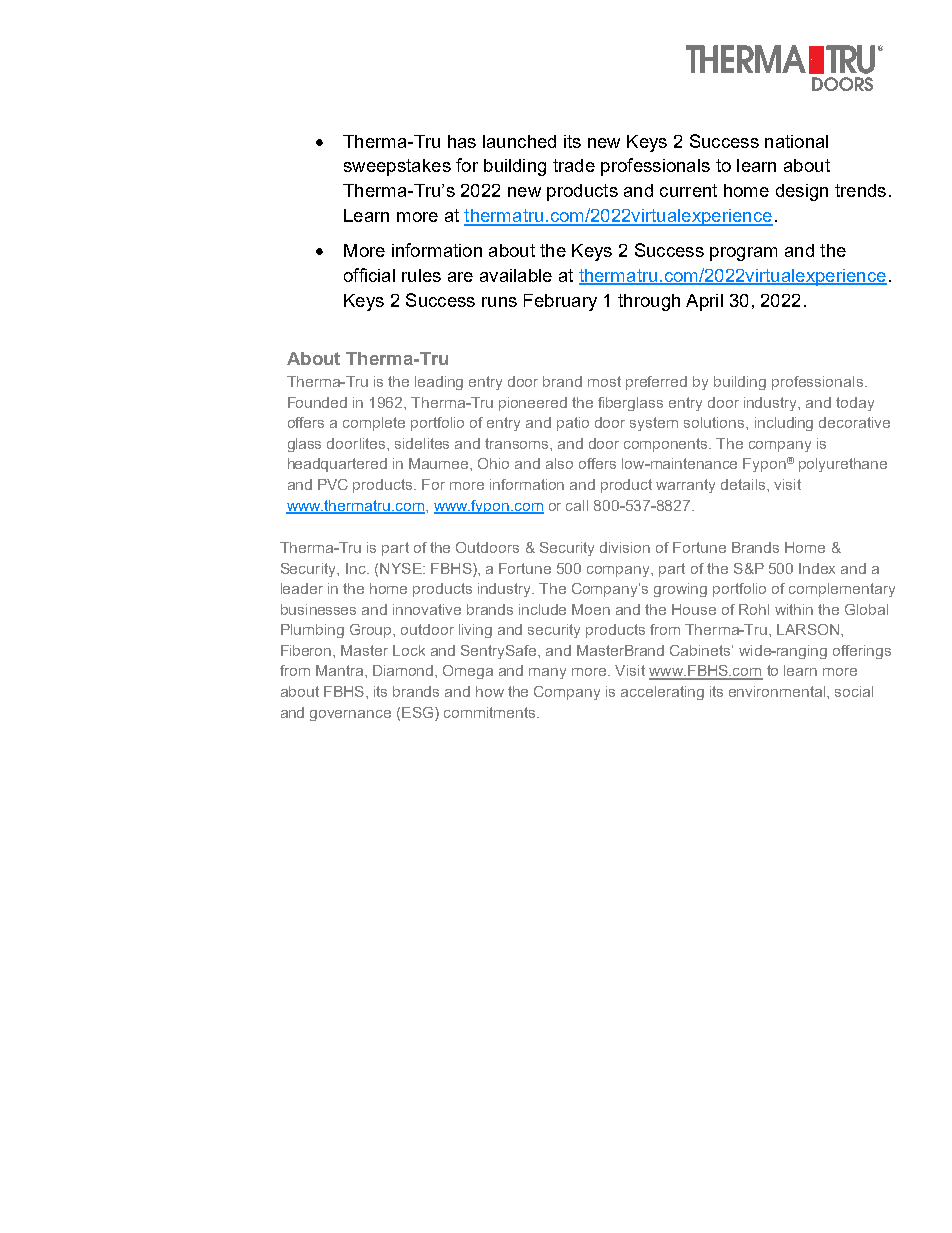 This screenshot has height=1233, width=952. I want to click on trade, so click(574, 165).
